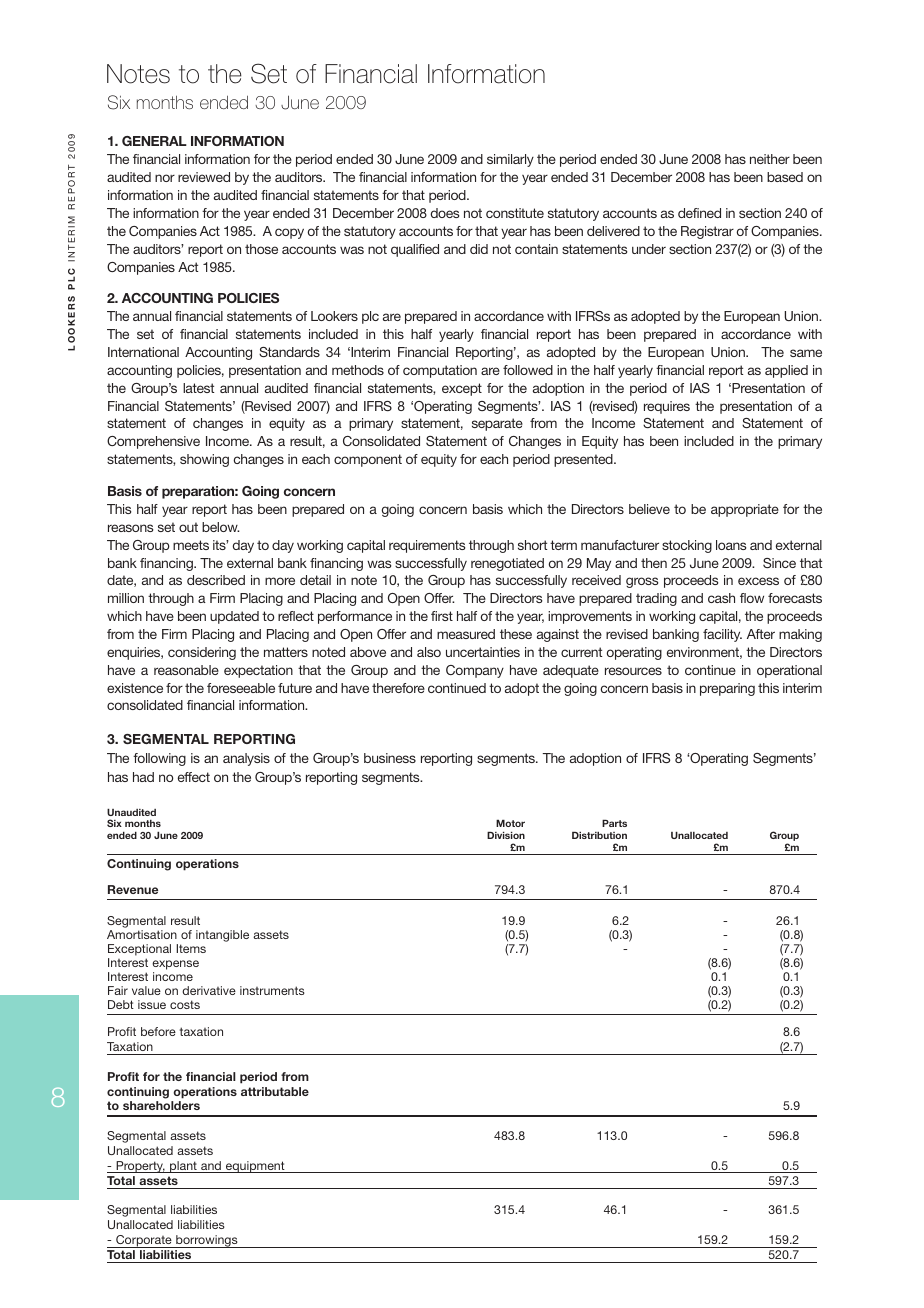 Image resolution: width=924 pixels, height=1308 pixels. I want to click on borrowings, so click(207, 1241).
